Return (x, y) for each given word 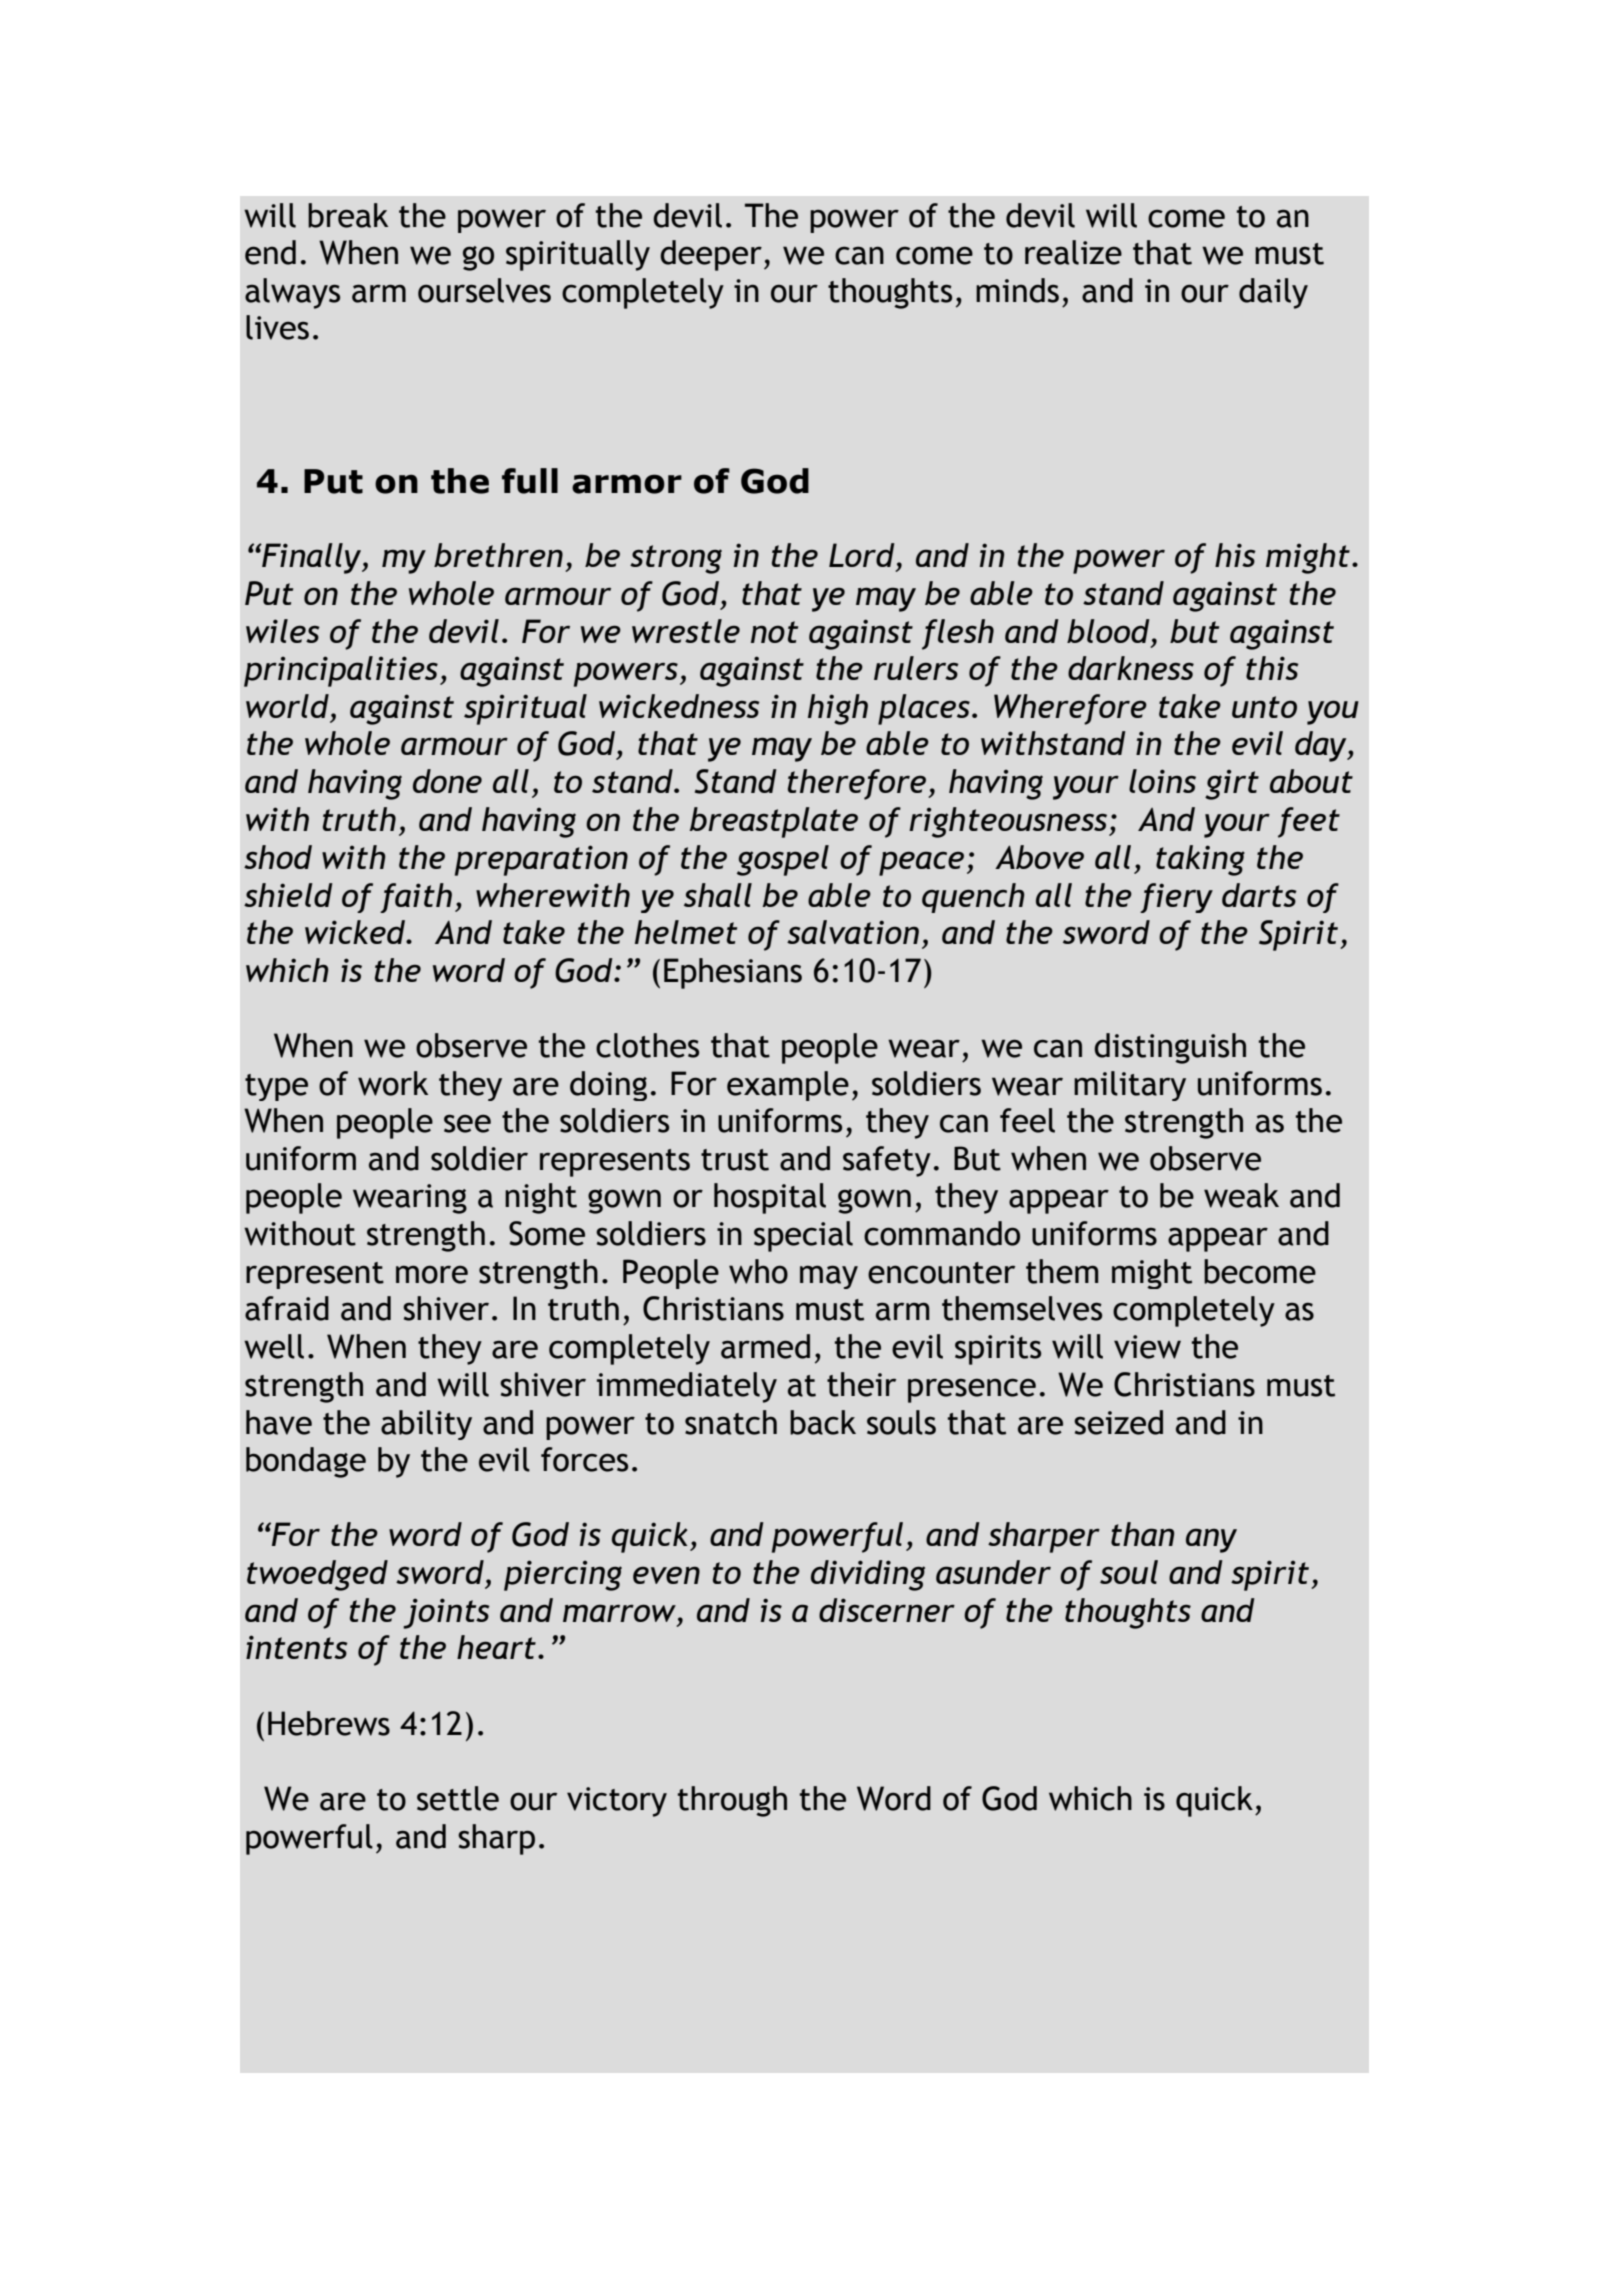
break (348, 215)
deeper (711, 255)
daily (1273, 293)
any (1211, 1540)
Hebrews (329, 1723)
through (732, 1801)
